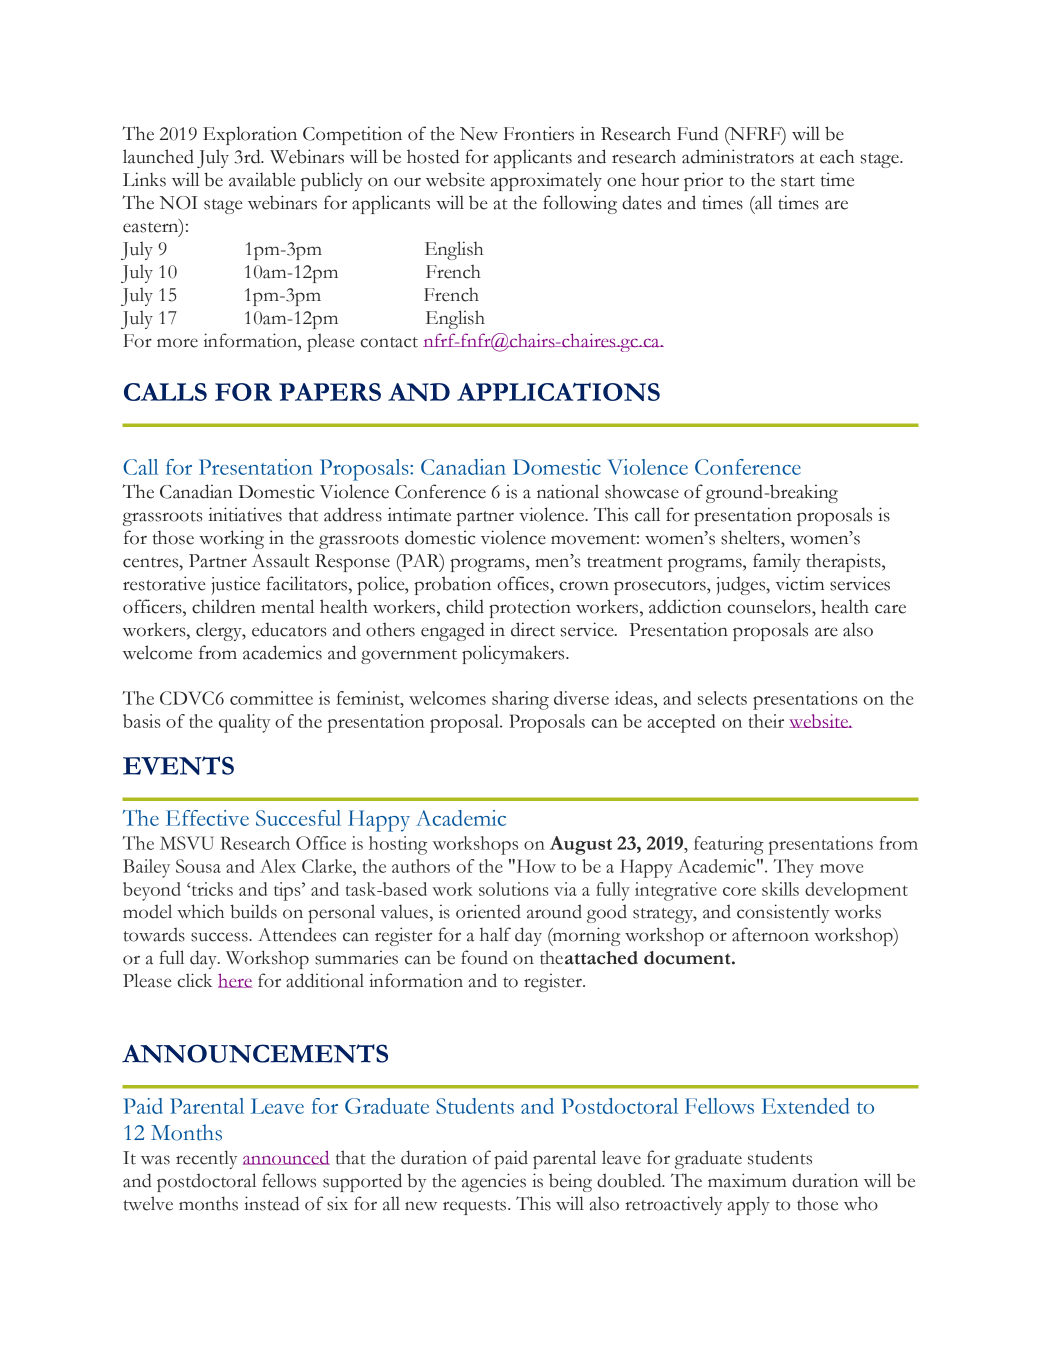 The width and height of the screenshot is (1041, 1347). Describe the element at coordinates (206, 1159) in the screenshot. I see `recently` at that location.
